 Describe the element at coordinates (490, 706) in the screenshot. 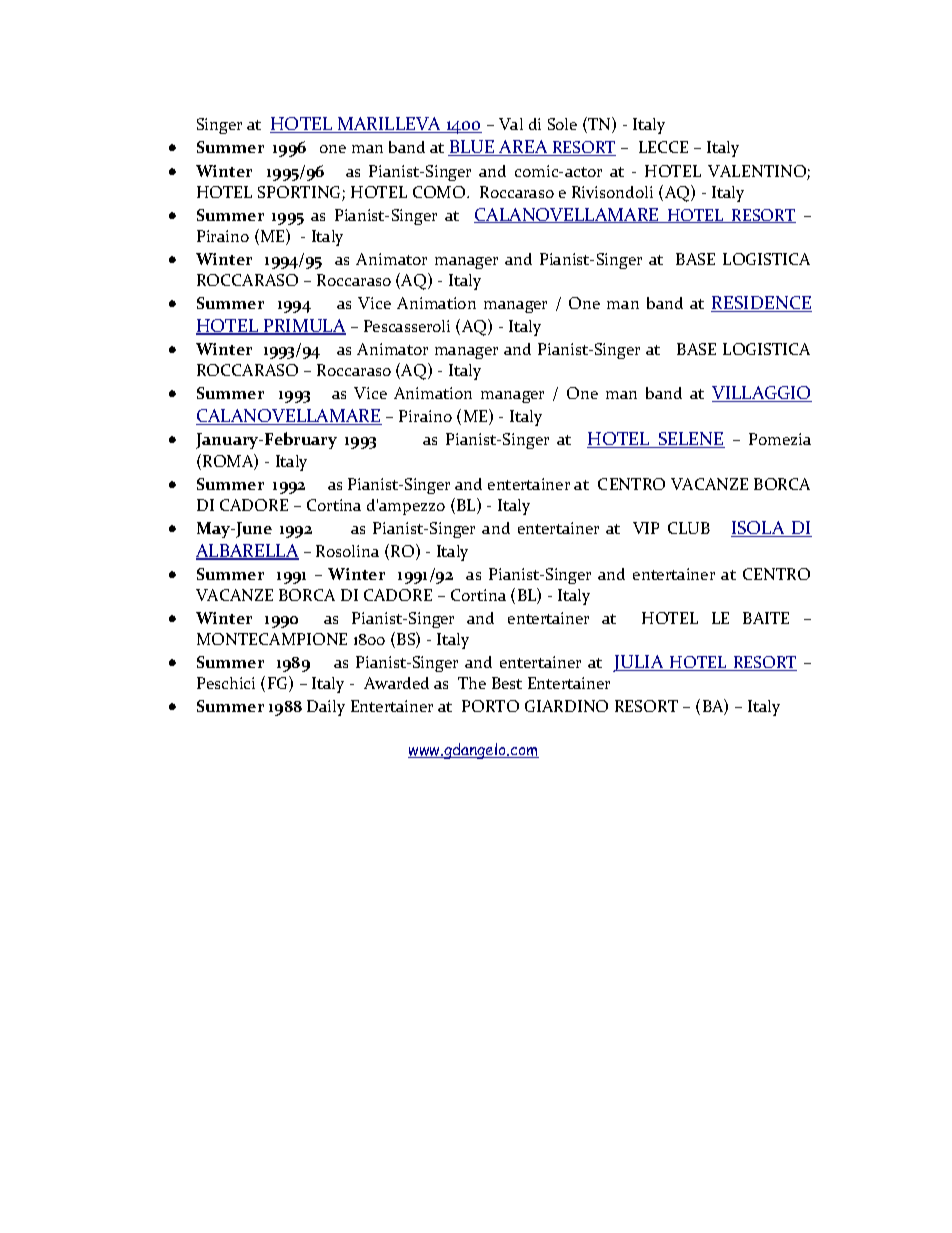

I see `PORTO` at that location.
